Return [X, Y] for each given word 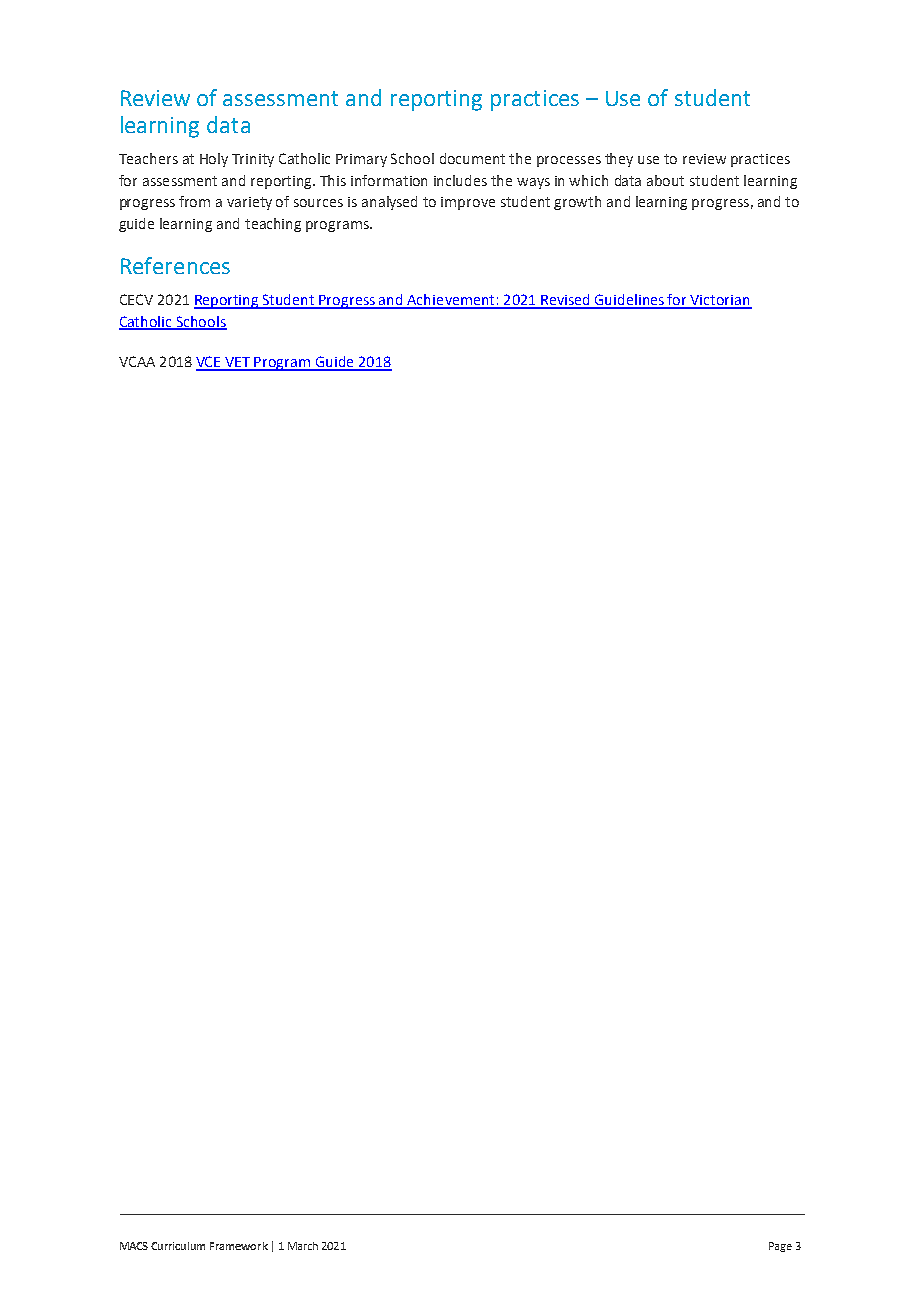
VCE [210, 363]
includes [460, 180]
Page [780, 1247]
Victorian [720, 301]
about [665, 180]
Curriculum [178, 1246]
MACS [134, 1246]
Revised [565, 301]
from [194, 201]
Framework [239, 1246]
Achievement [451, 301]
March [303, 1246]
